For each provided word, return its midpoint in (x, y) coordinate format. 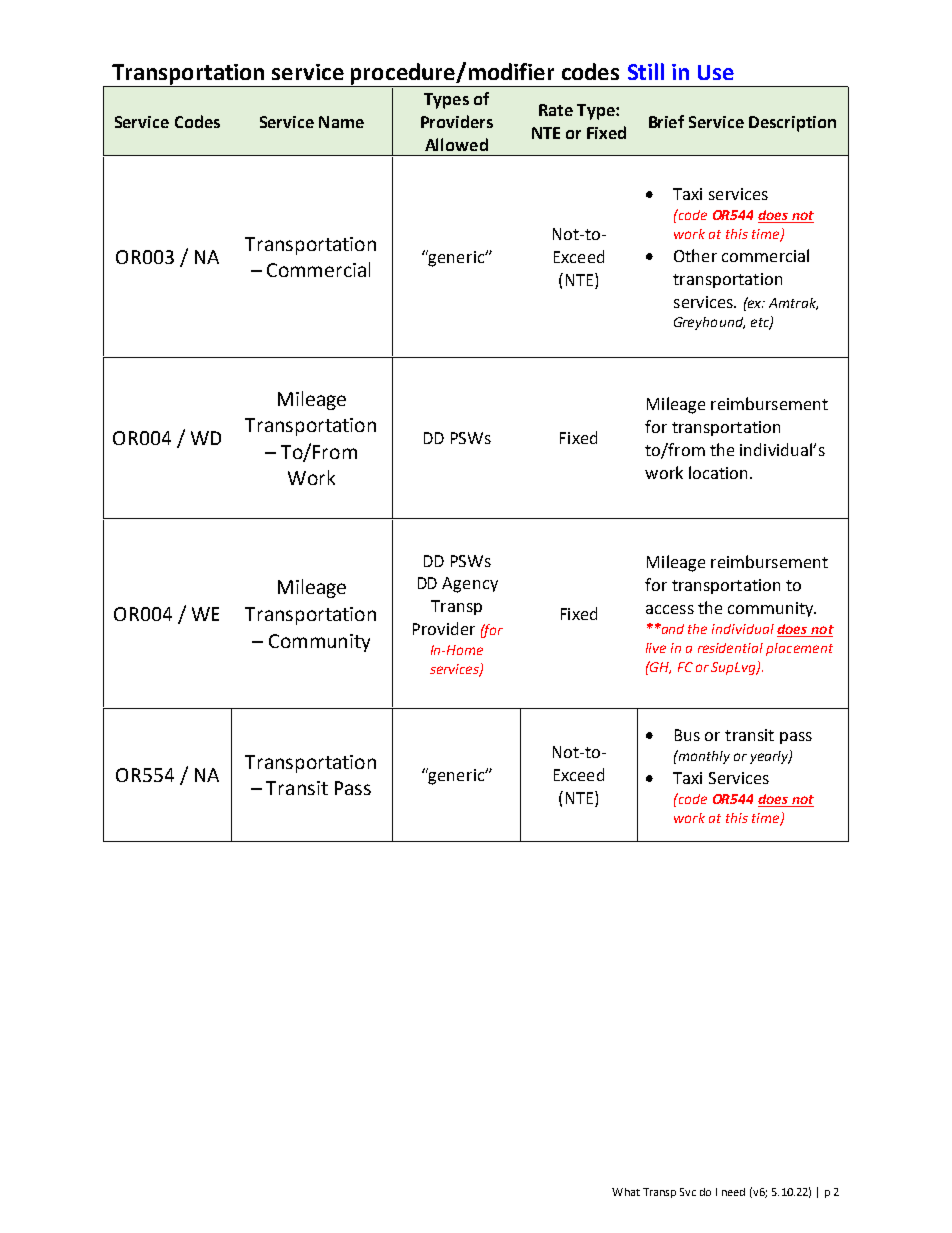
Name (341, 122)
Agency (470, 585)
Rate (556, 110)
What (626, 1192)
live (656, 648)
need (733, 1192)
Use (716, 72)
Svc (688, 1192)
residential (730, 648)
